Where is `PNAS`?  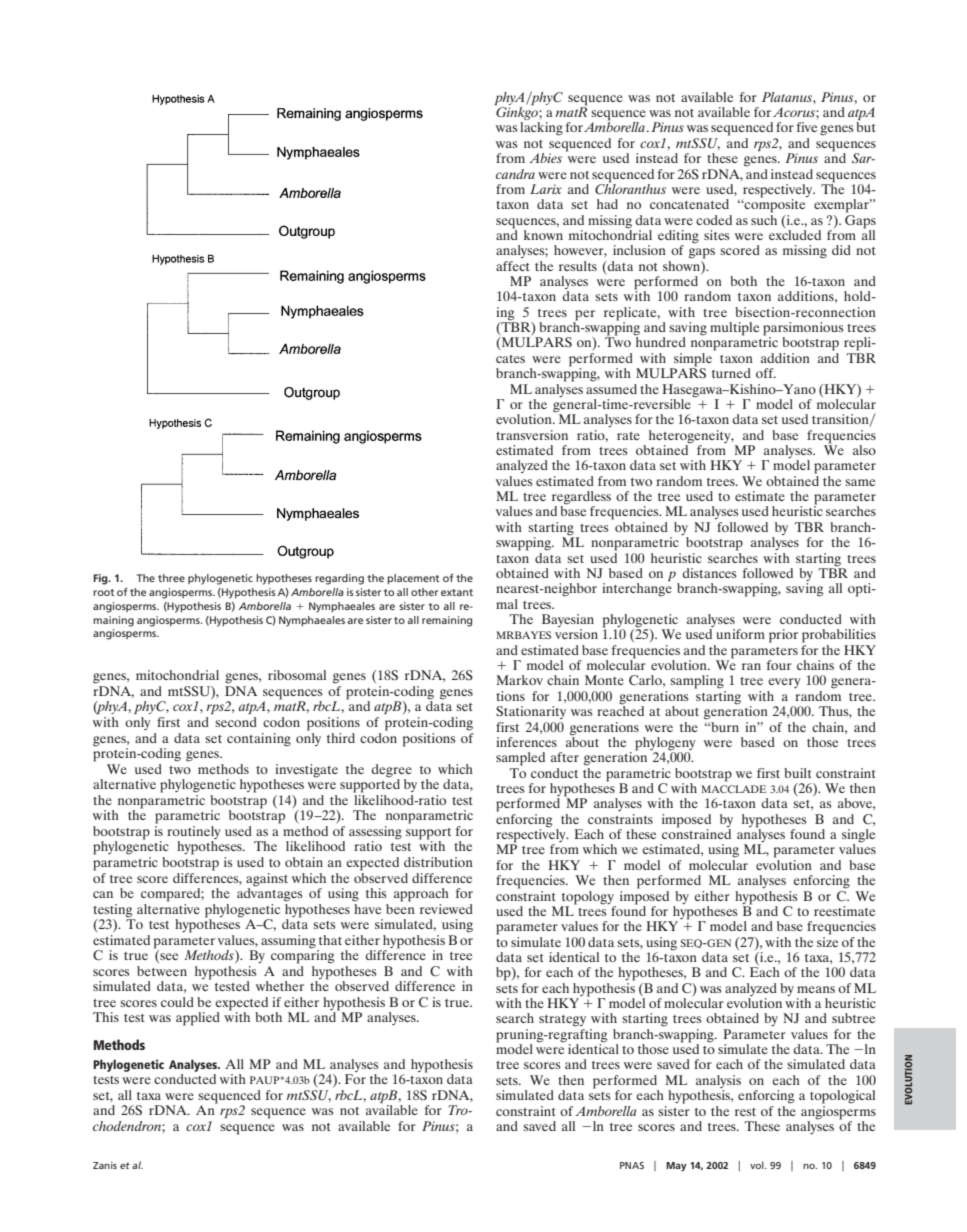 PNAS is located at coordinates (632, 1165).
